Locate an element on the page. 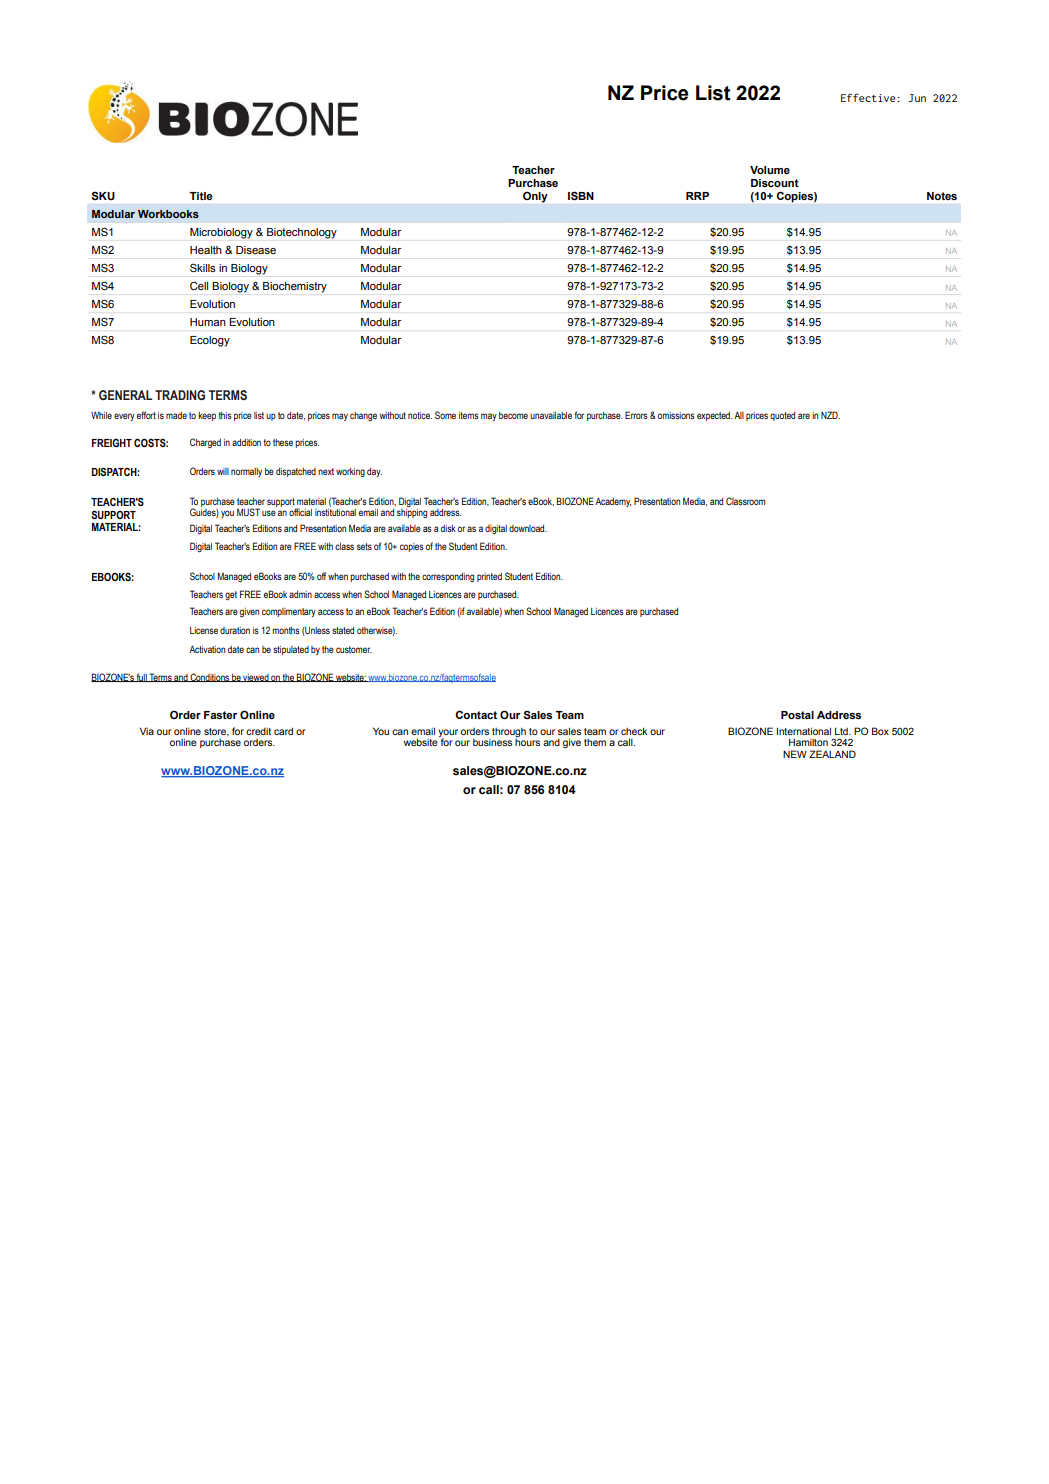  Faster is located at coordinates (220, 715).
